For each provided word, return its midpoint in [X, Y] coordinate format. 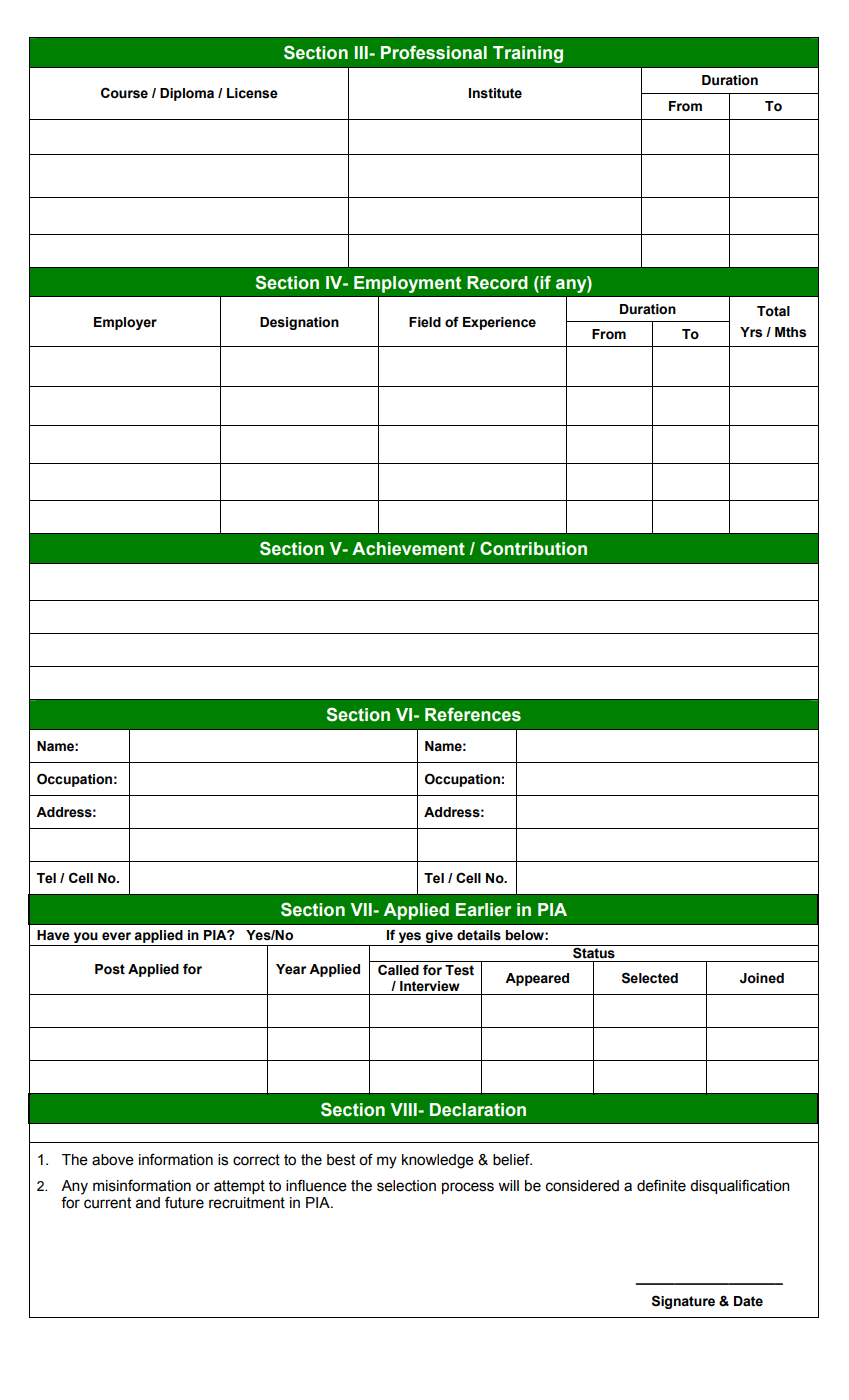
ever [116, 936]
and [148, 1203]
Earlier [483, 910]
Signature [683, 1302]
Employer [125, 323]
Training [528, 54]
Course [124, 93]
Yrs [751, 332]
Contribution [533, 548]
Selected [650, 978]
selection [406, 1186]
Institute [495, 93]
